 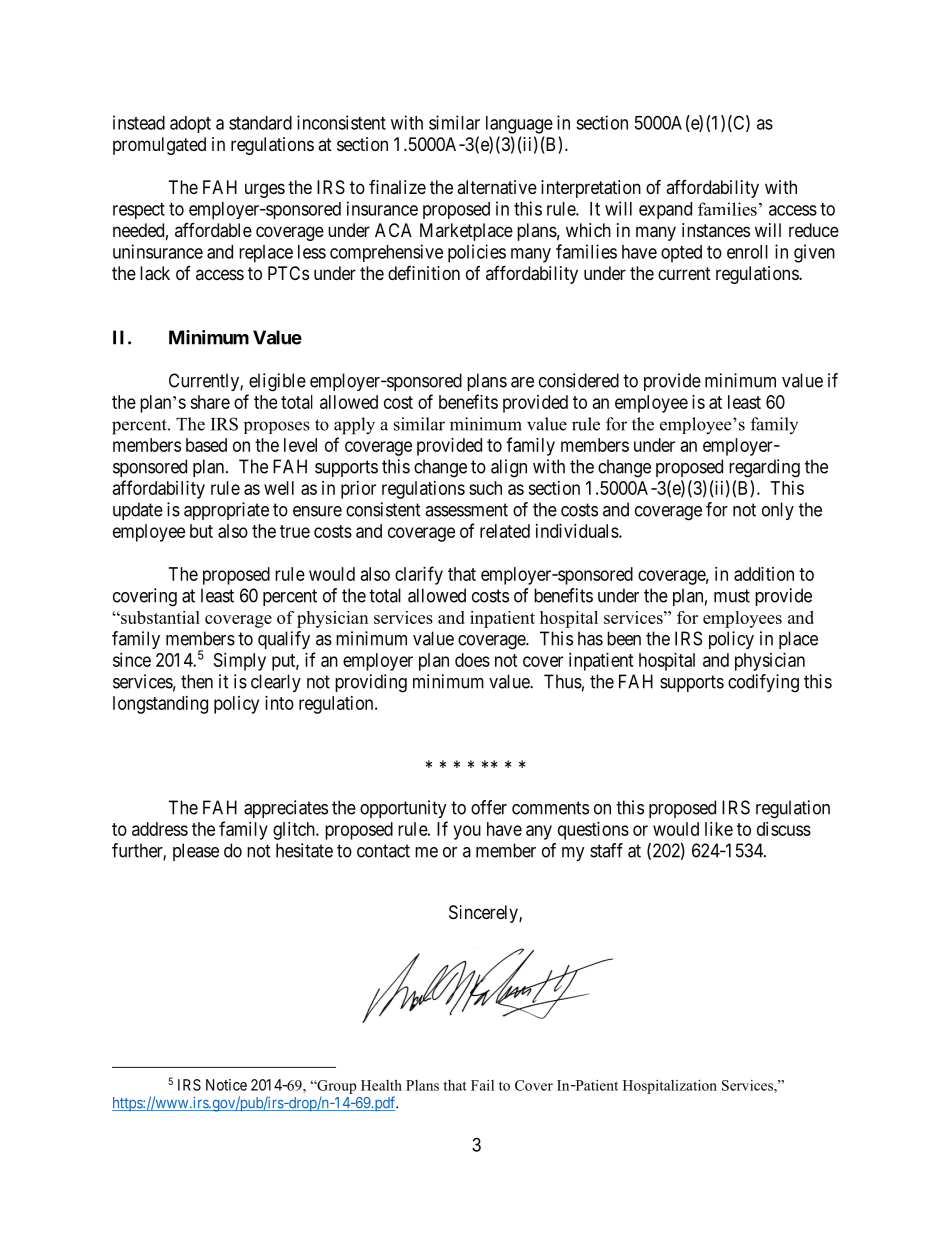 What do you see at coordinates (159, 617) in the screenshot?
I see `substantial` at bounding box center [159, 617].
